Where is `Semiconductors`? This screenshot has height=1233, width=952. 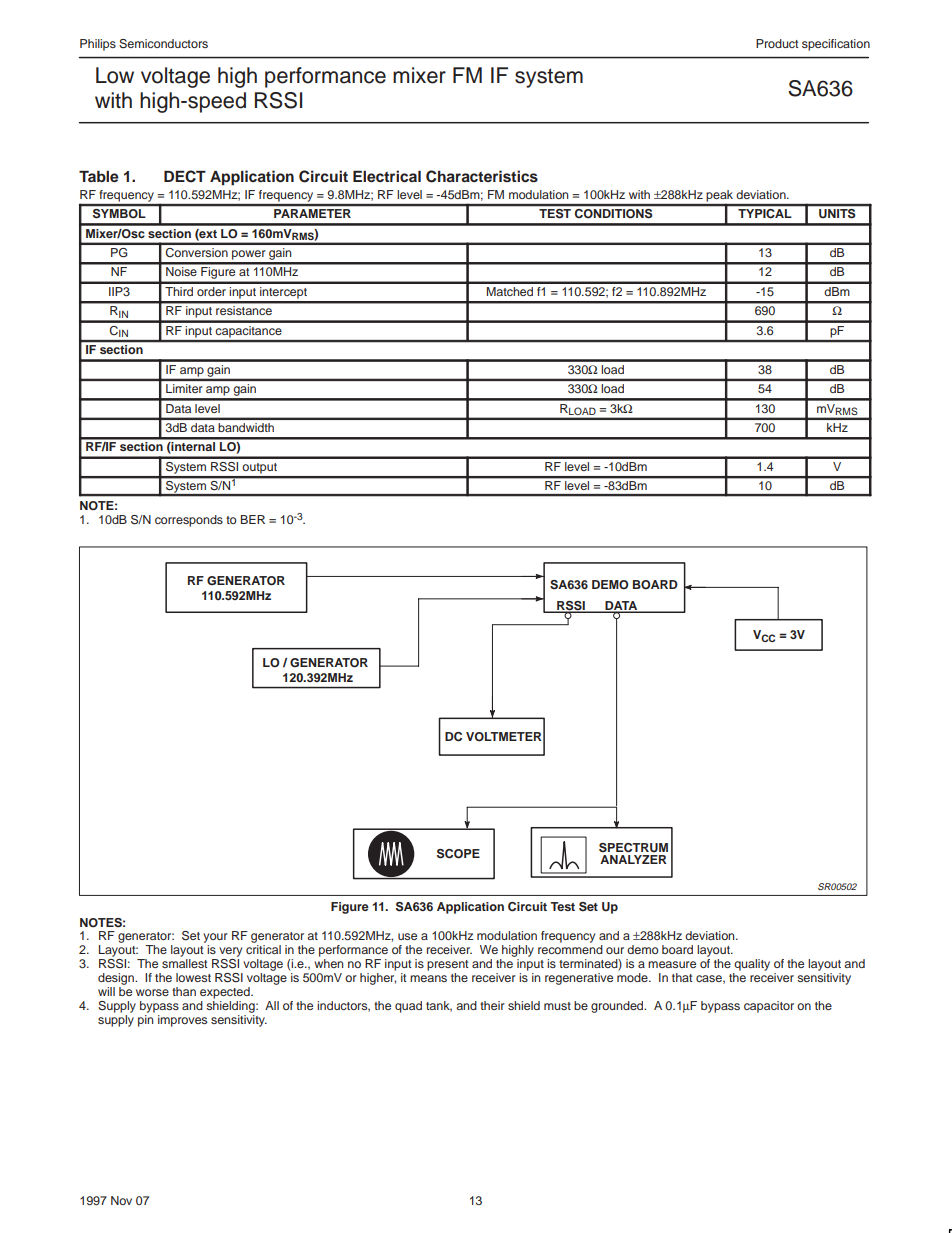 Semiconductors is located at coordinates (163, 44).
